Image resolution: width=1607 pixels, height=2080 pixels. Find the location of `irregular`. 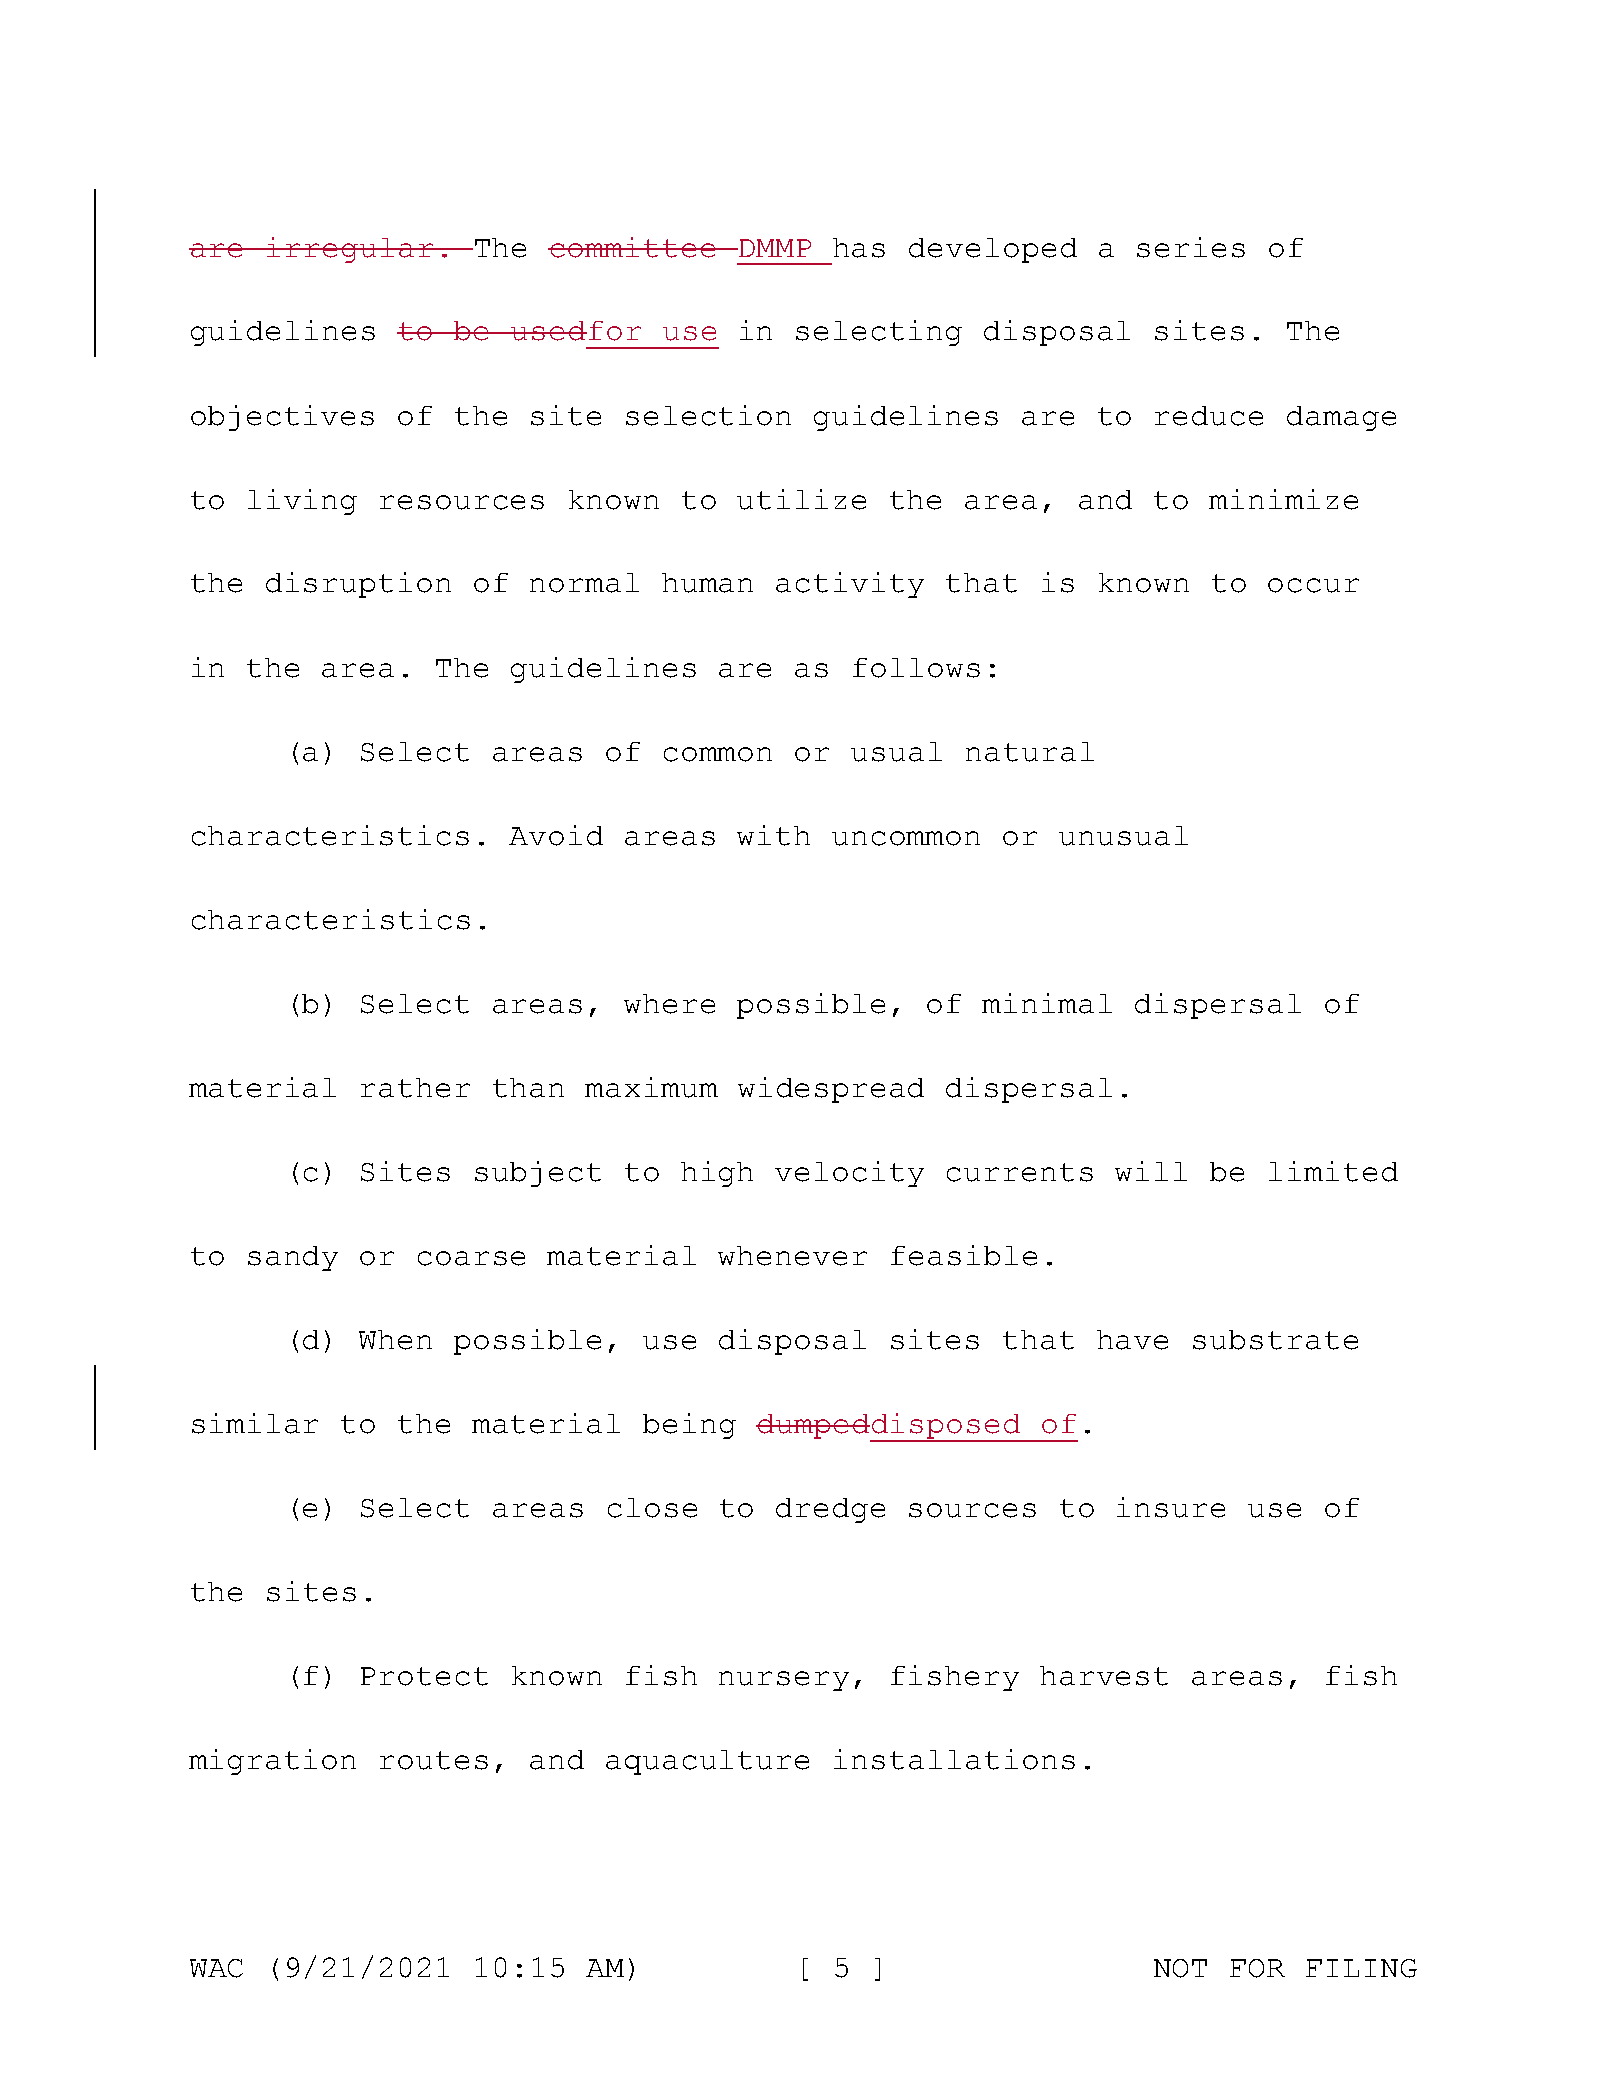

irregular is located at coordinates (350, 250).
